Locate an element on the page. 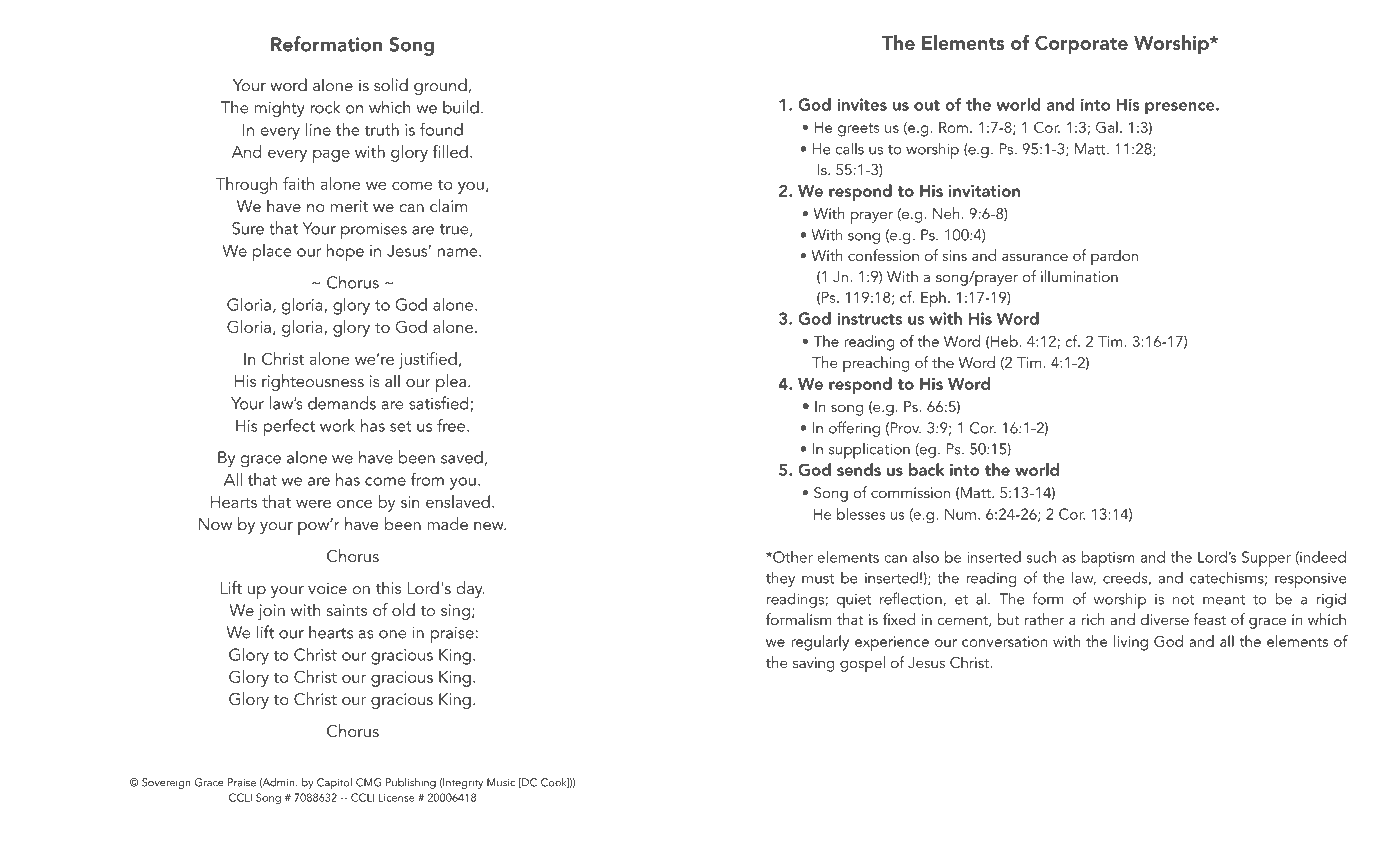  illumination is located at coordinates (1079, 276).
